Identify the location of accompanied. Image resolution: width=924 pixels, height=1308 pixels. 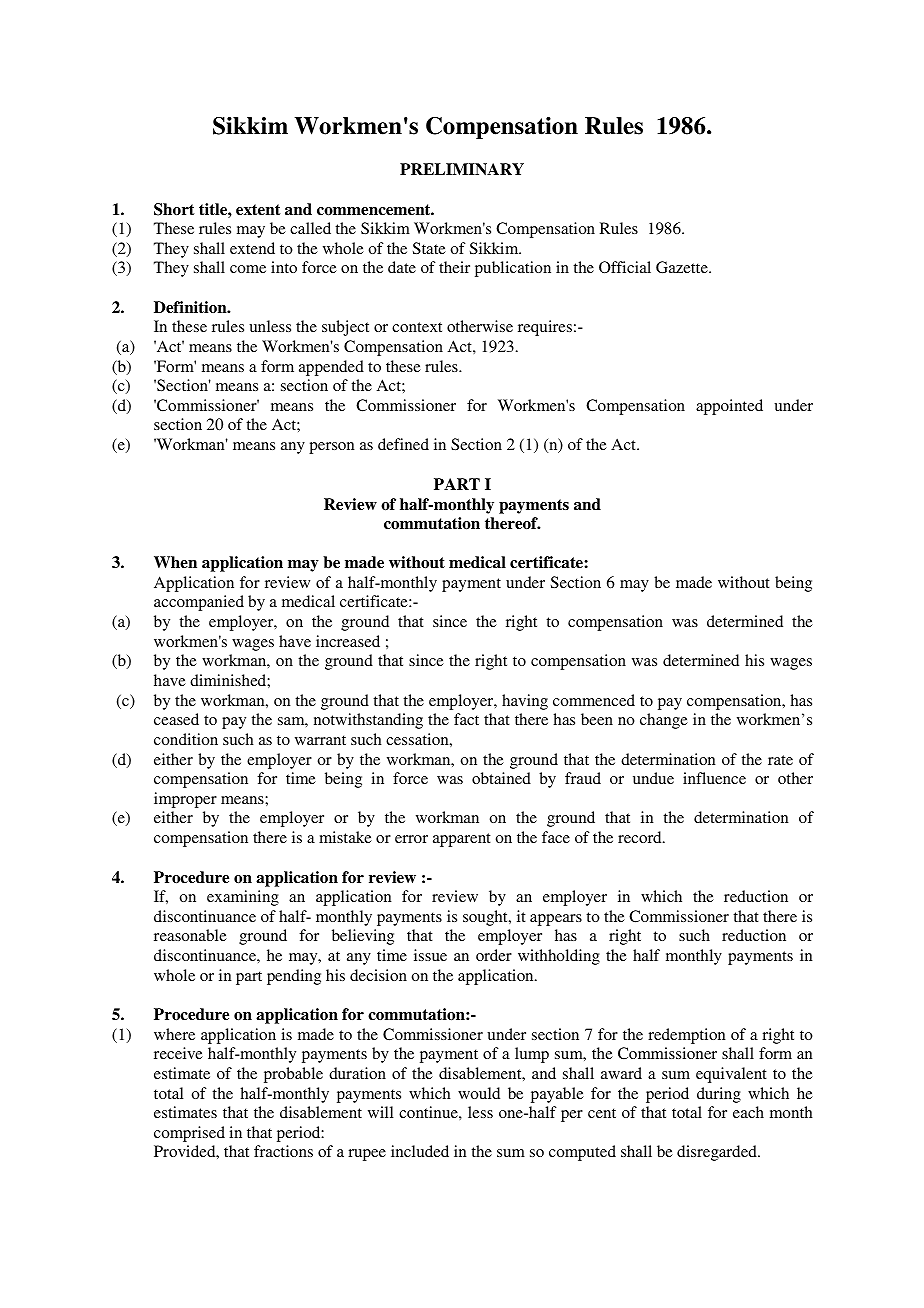
(199, 603).
